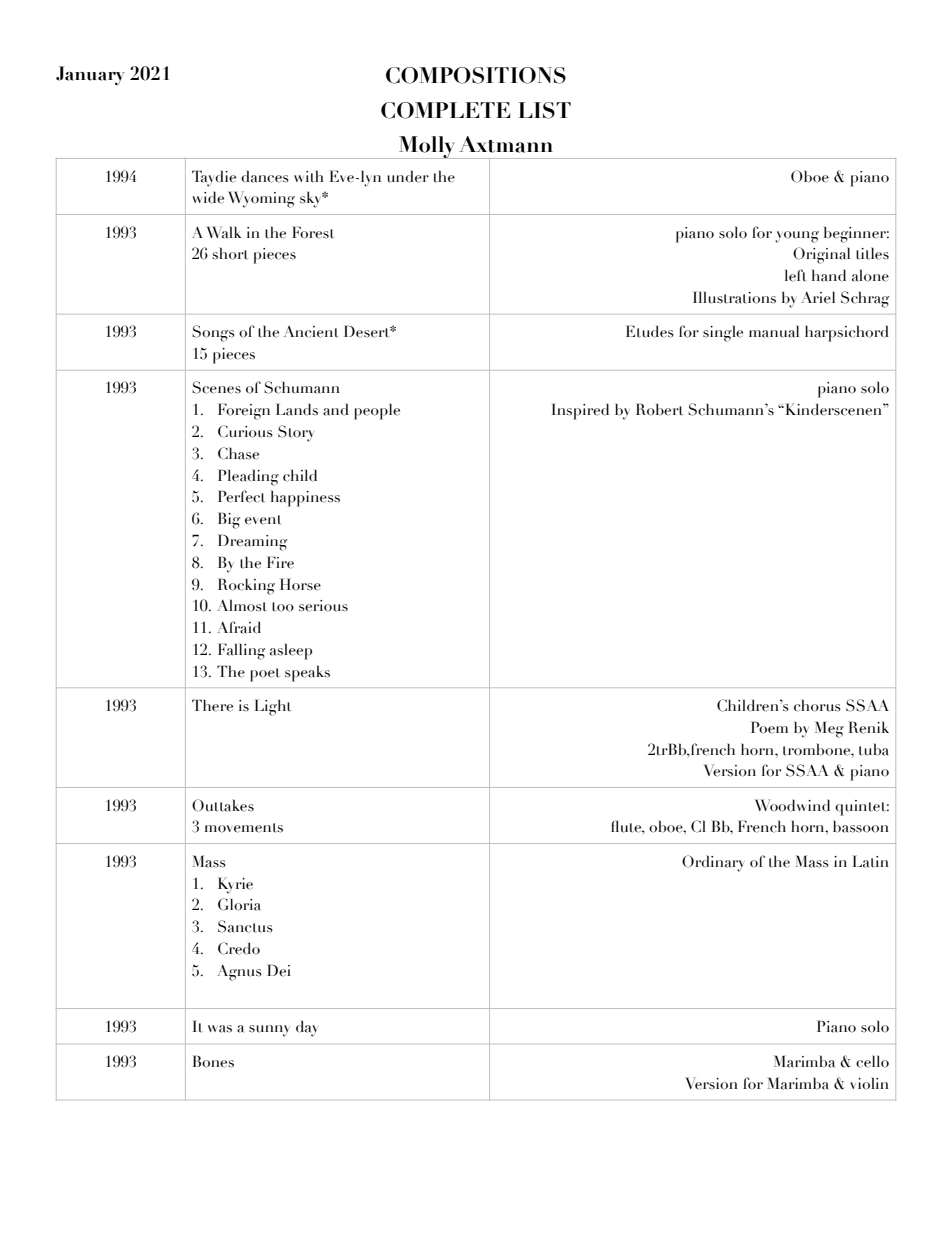  What do you see at coordinates (445, 110) in the screenshot?
I see `COMPLETE` at bounding box center [445, 110].
